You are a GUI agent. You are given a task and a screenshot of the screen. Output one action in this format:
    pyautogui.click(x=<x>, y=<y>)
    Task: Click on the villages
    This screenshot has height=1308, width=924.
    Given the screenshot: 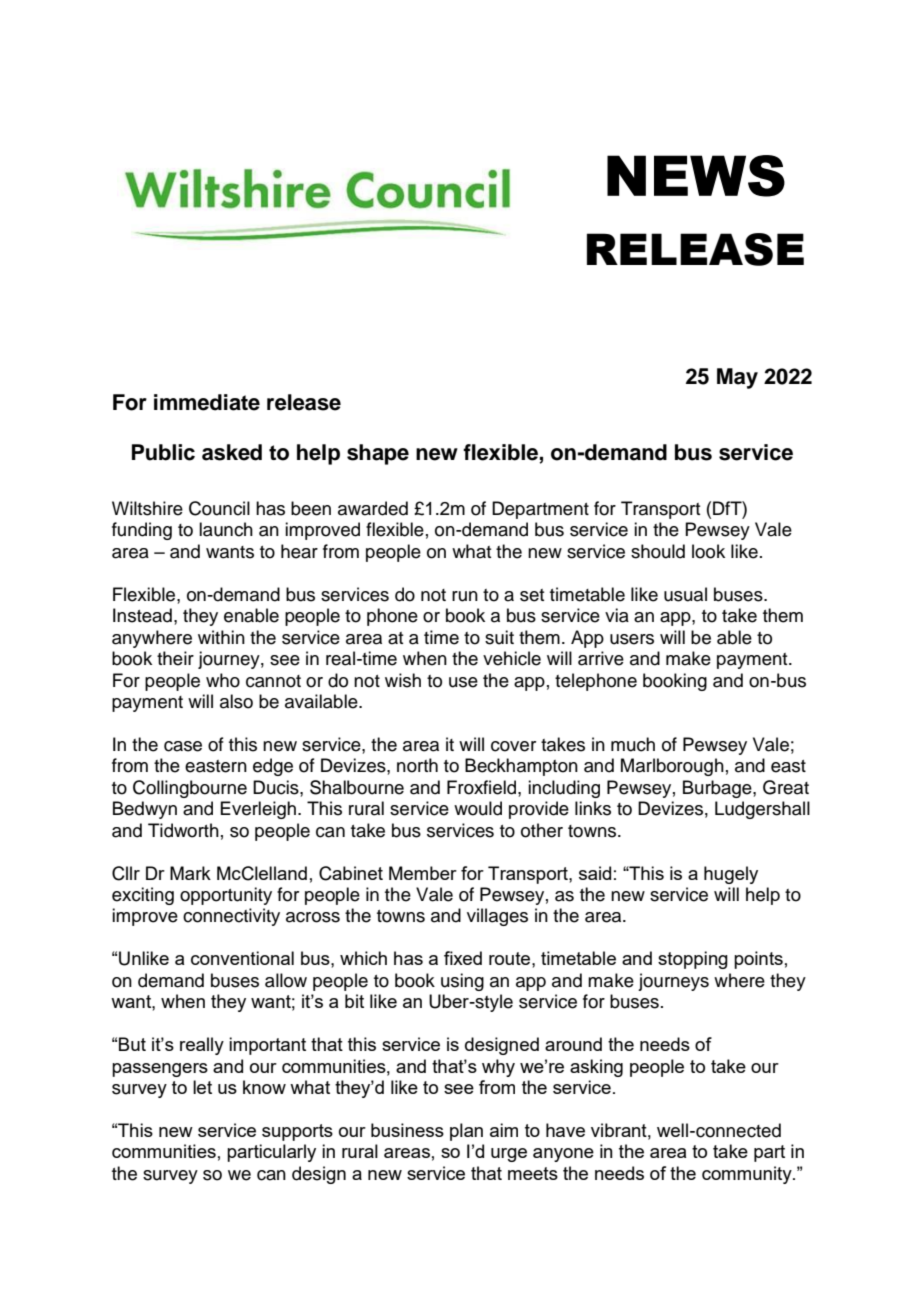 What is the action you would take?
    pyautogui.click(x=497, y=917)
